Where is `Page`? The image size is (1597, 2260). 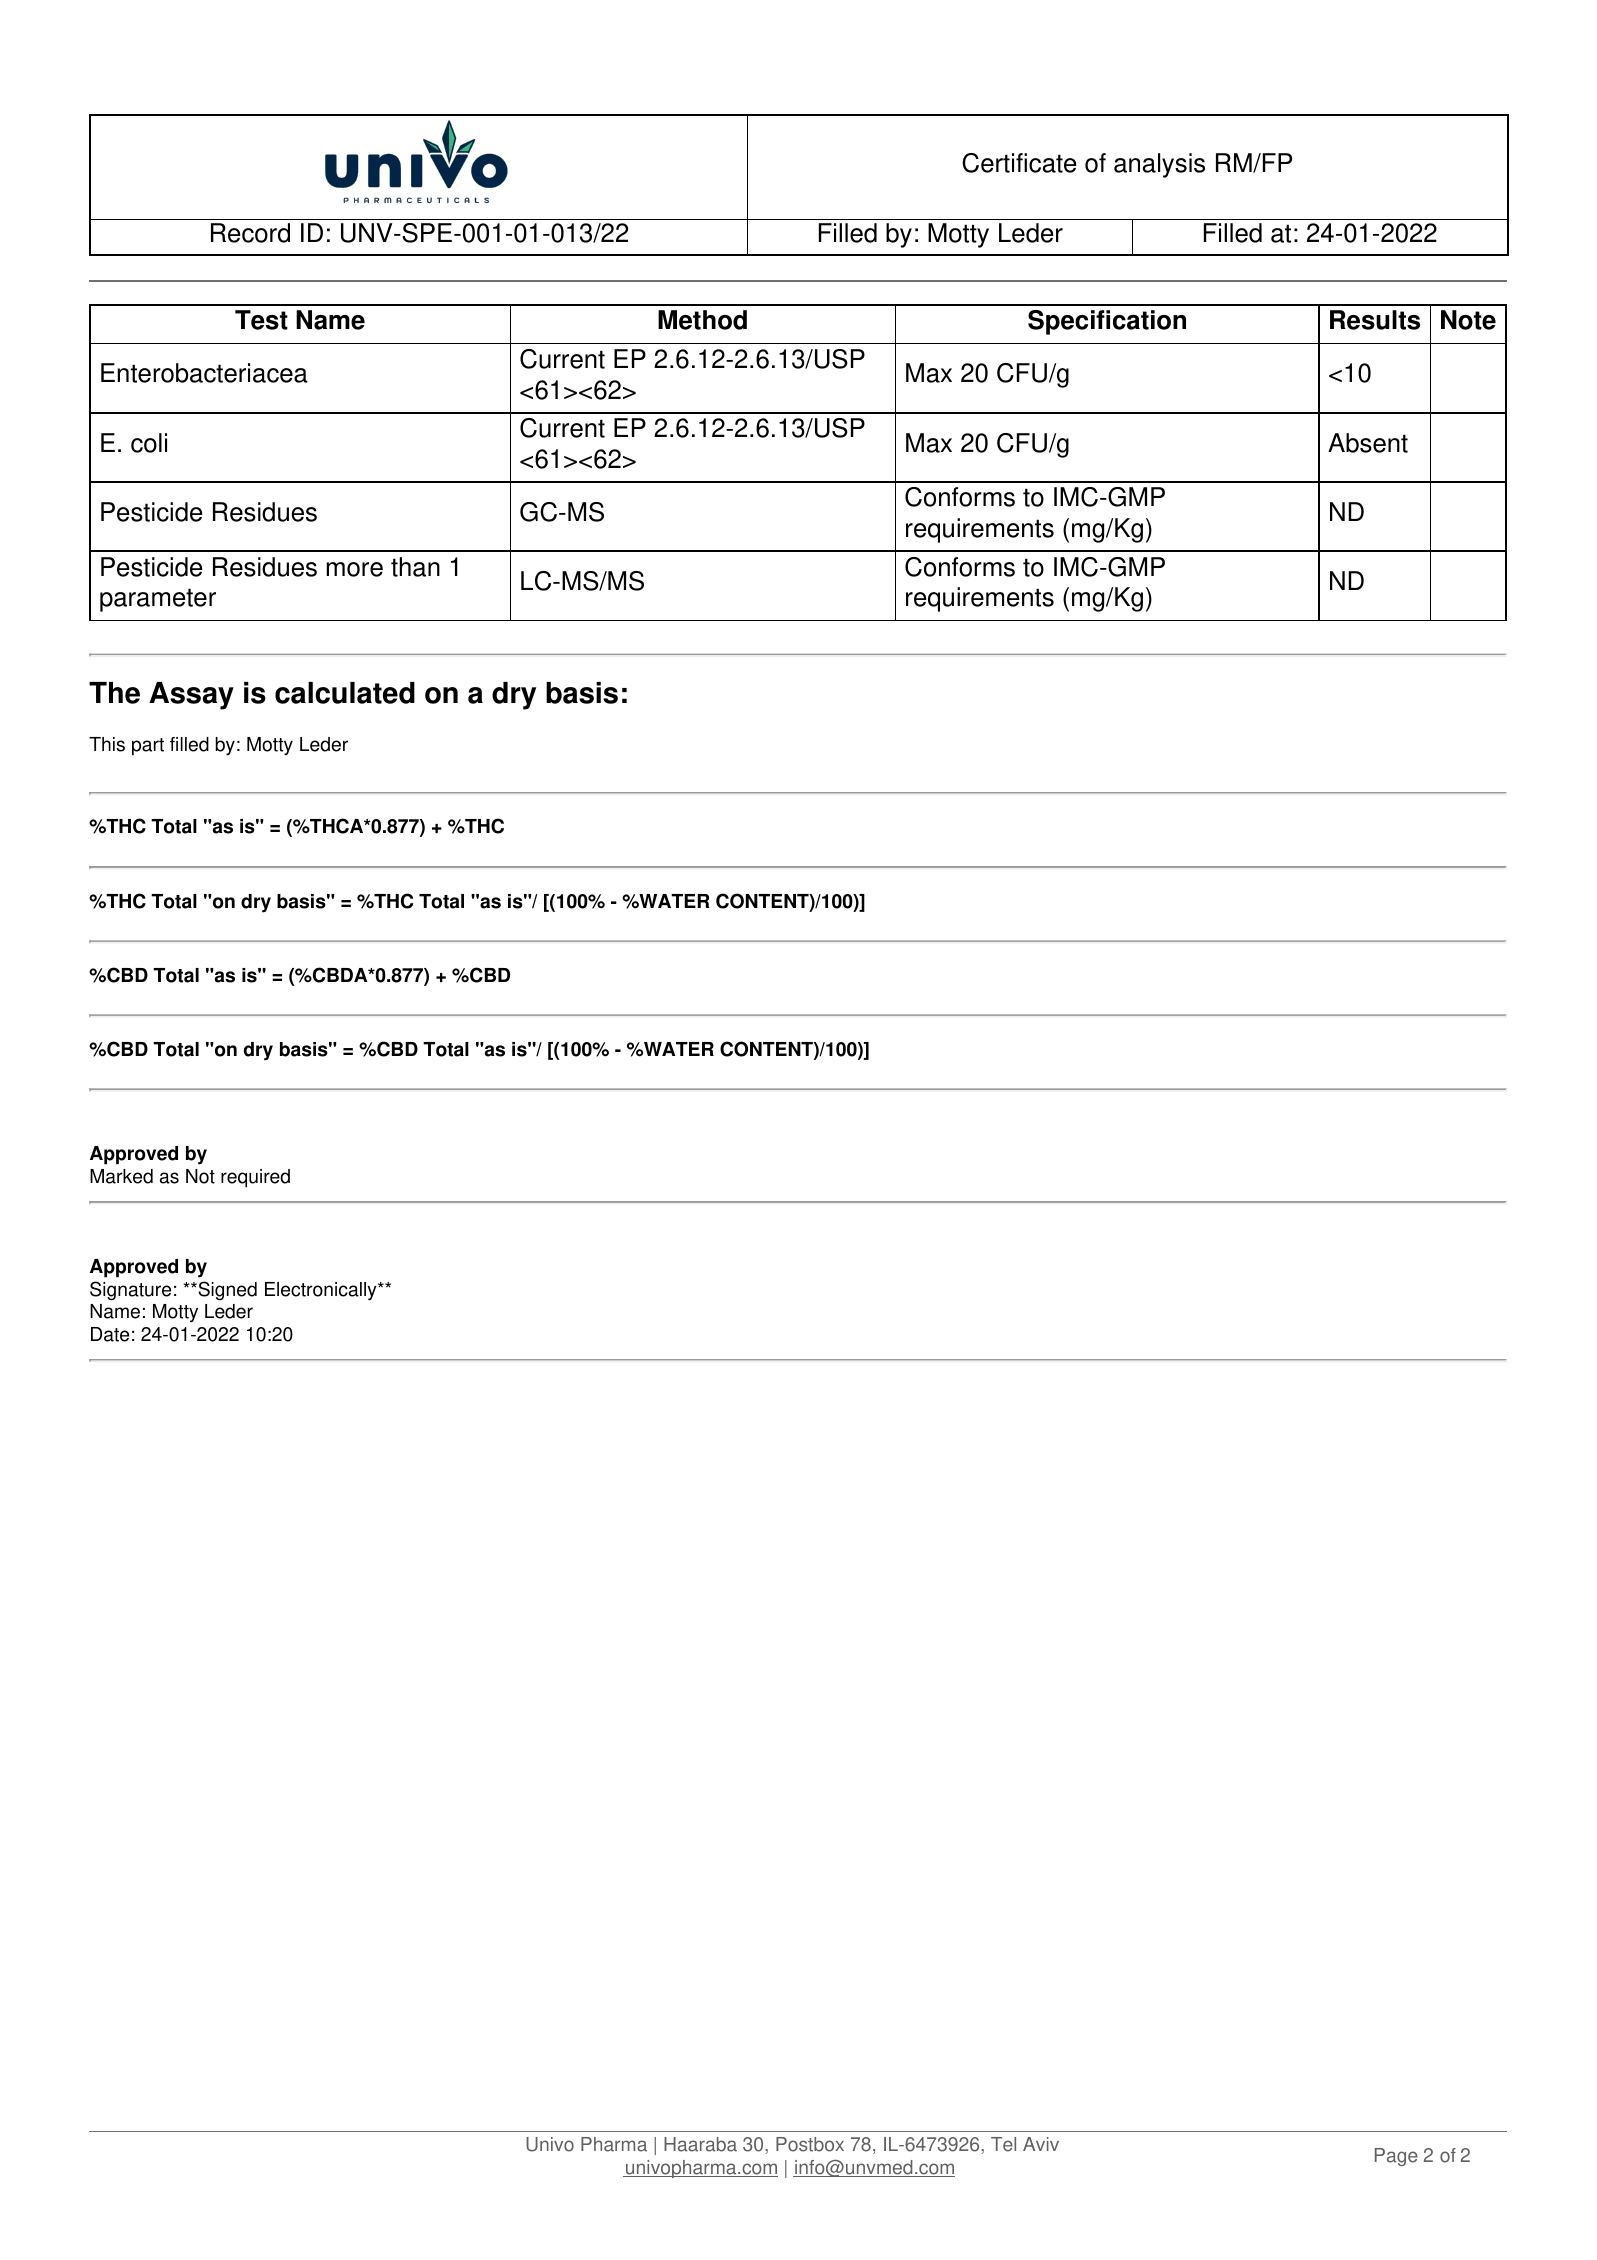 Page is located at coordinates (1396, 2157).
